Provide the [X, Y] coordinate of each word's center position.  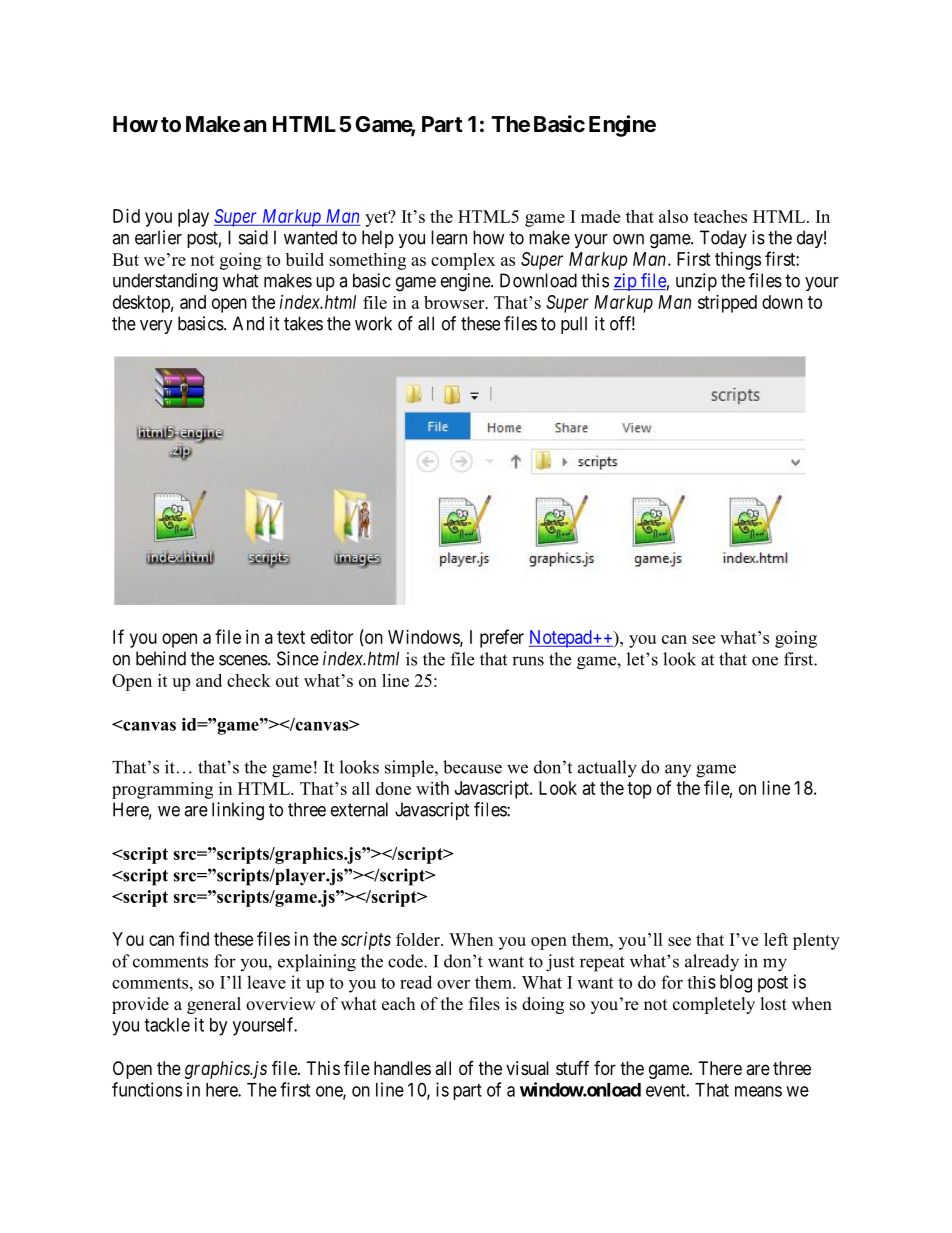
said [253, 237]
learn [449, 237]
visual [527, 1068]
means [758, 1091]
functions [147, 1089]
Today [723, 239]
